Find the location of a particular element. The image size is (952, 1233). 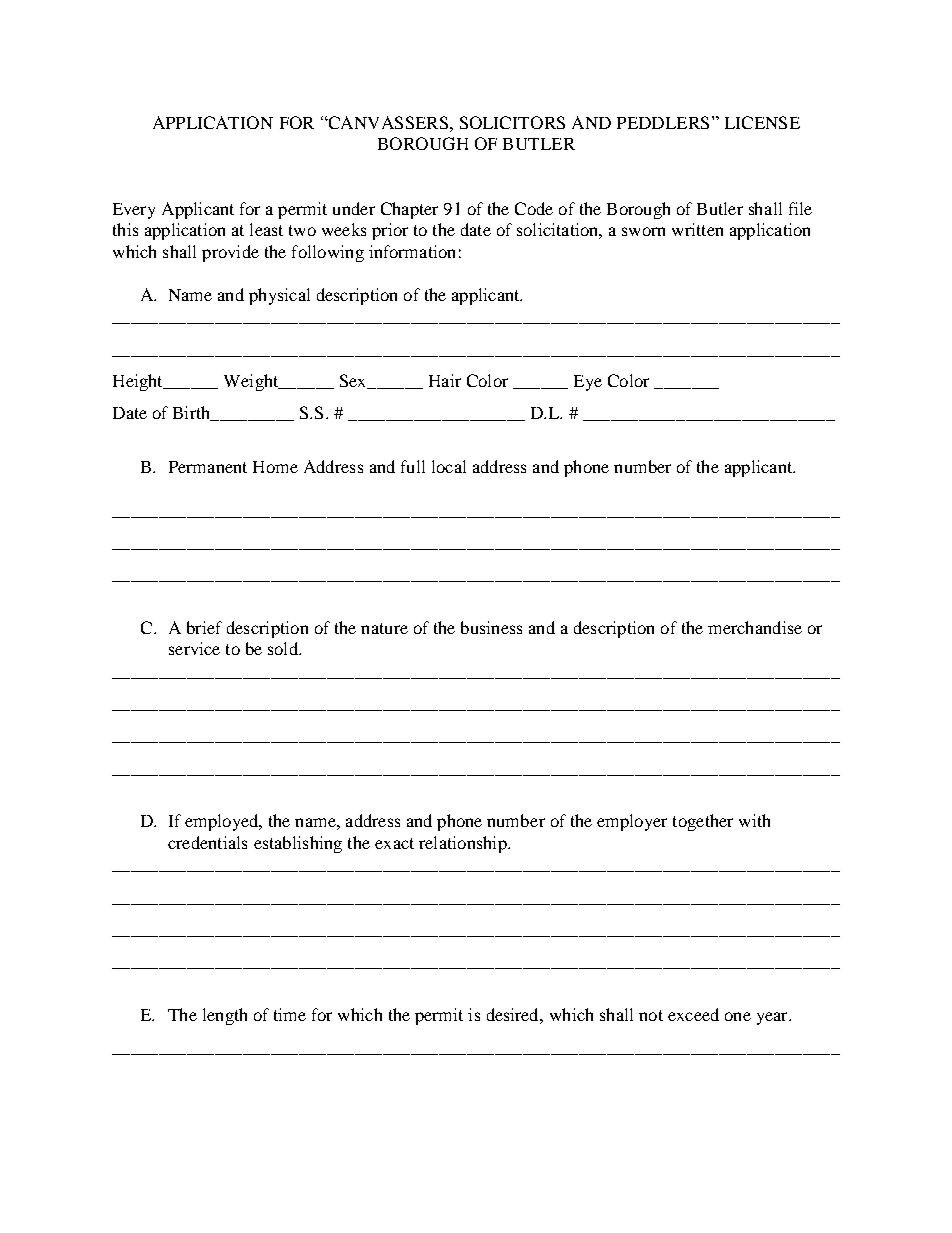

Permanent is located at coordinates (208, 467).
